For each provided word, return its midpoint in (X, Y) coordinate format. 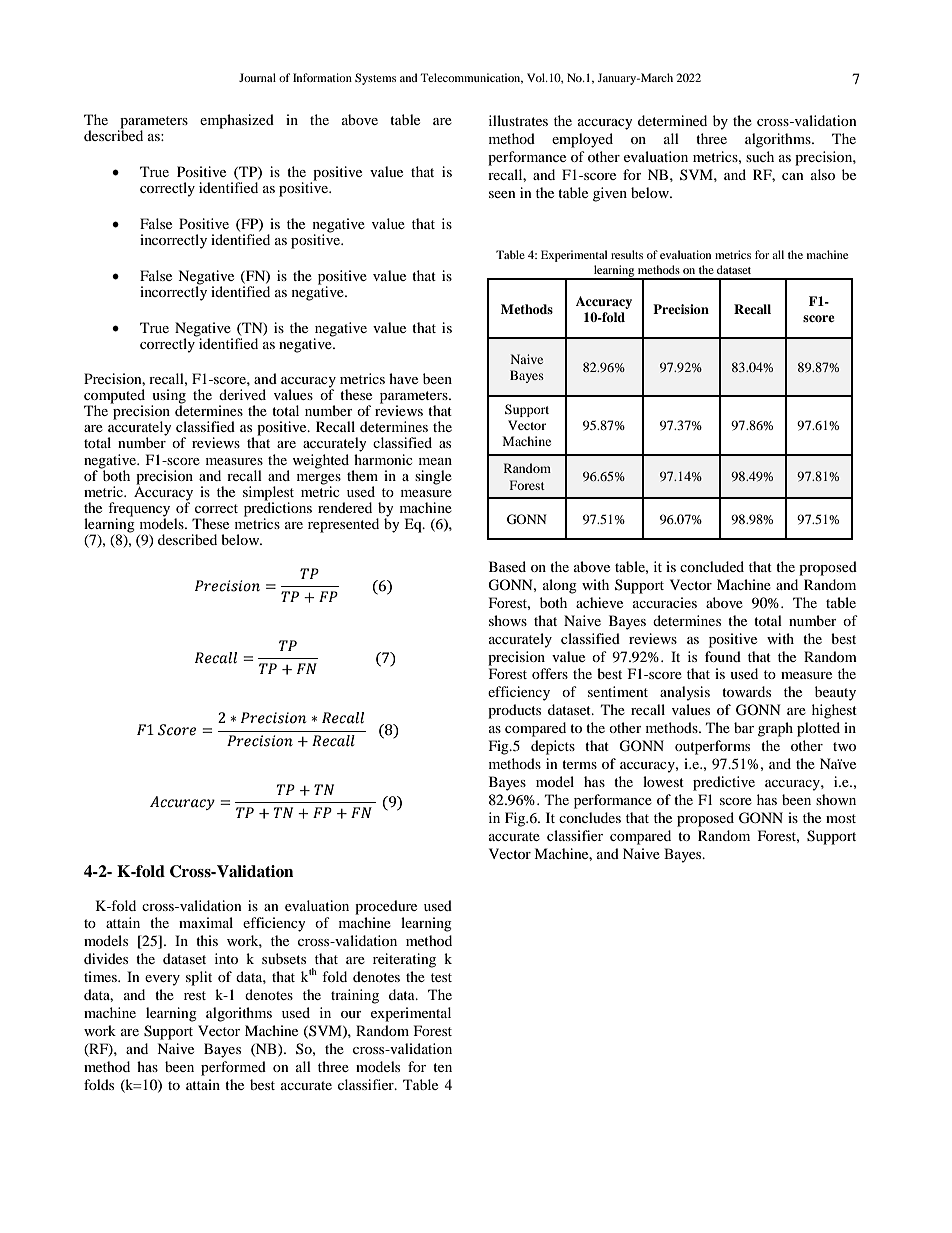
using (169, 397)
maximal (206, 922)
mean (435, 461)
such (760, 156)
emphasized (237, 121)
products (514, 711)
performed (233, 1068)
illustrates (518, 120)
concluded (712, 566)
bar (744, 727)
